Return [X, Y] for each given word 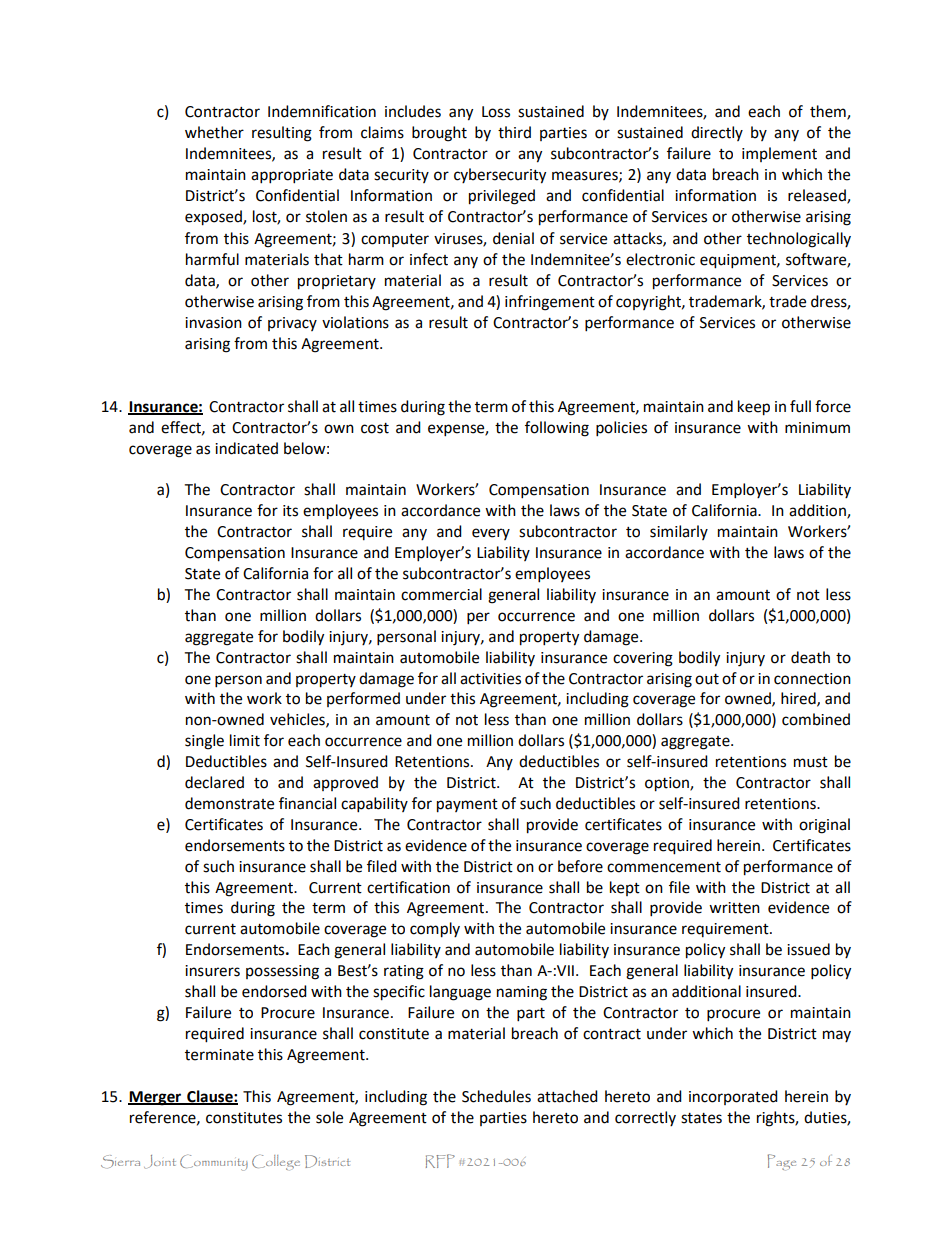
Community [214, 1162]
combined [816, 719]
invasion [213, 323]
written [734, 908]
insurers [212, 971]
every [491, 534]
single [204, 742]
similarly [679, 532]
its [290, 511]
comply [435, 930]
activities [490, 679]
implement [779, 154]
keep [754, 408]
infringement [550, 303]
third [514, 132]
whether [214, 132]
